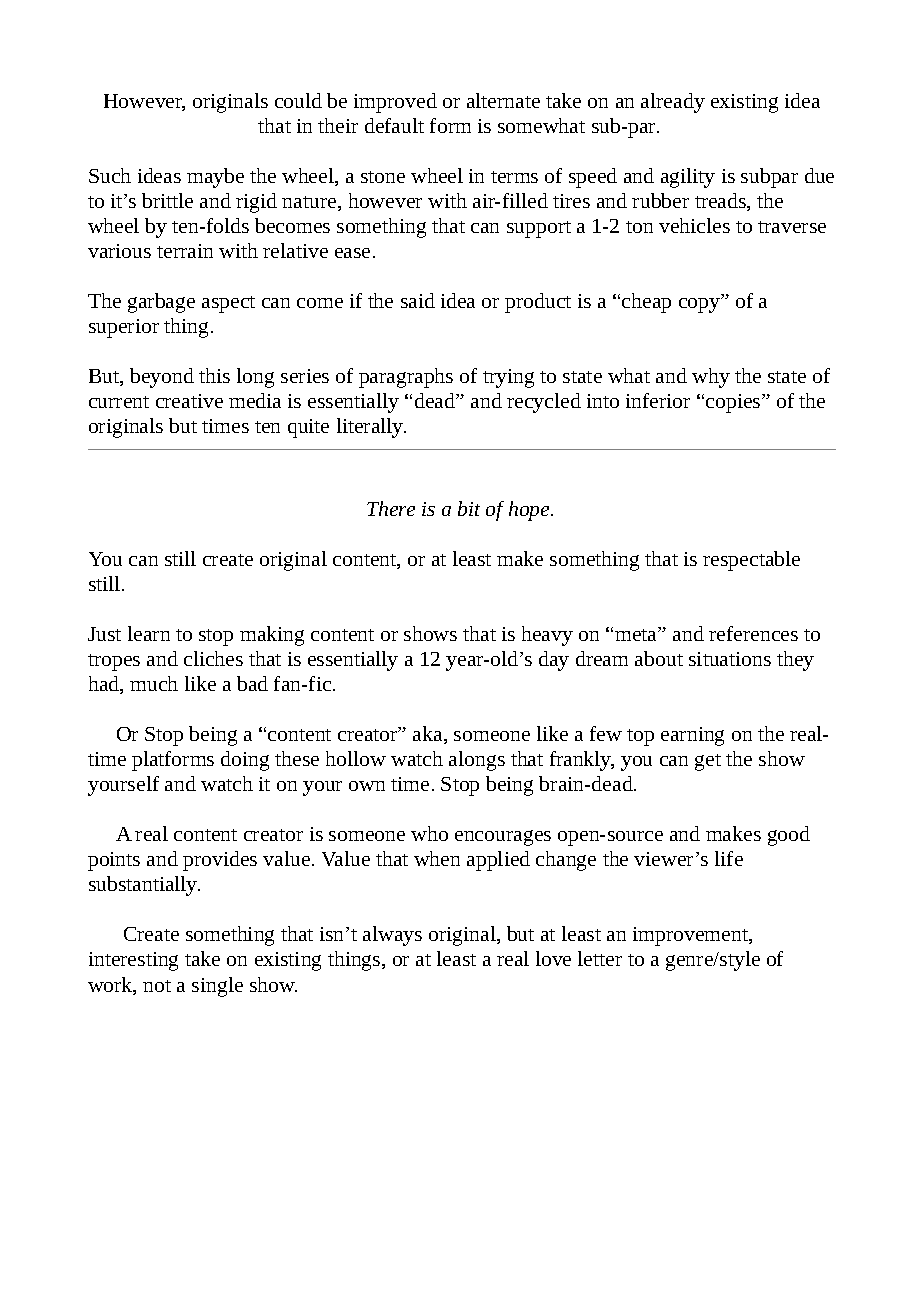  I want to click on already, so click(673, 103).
